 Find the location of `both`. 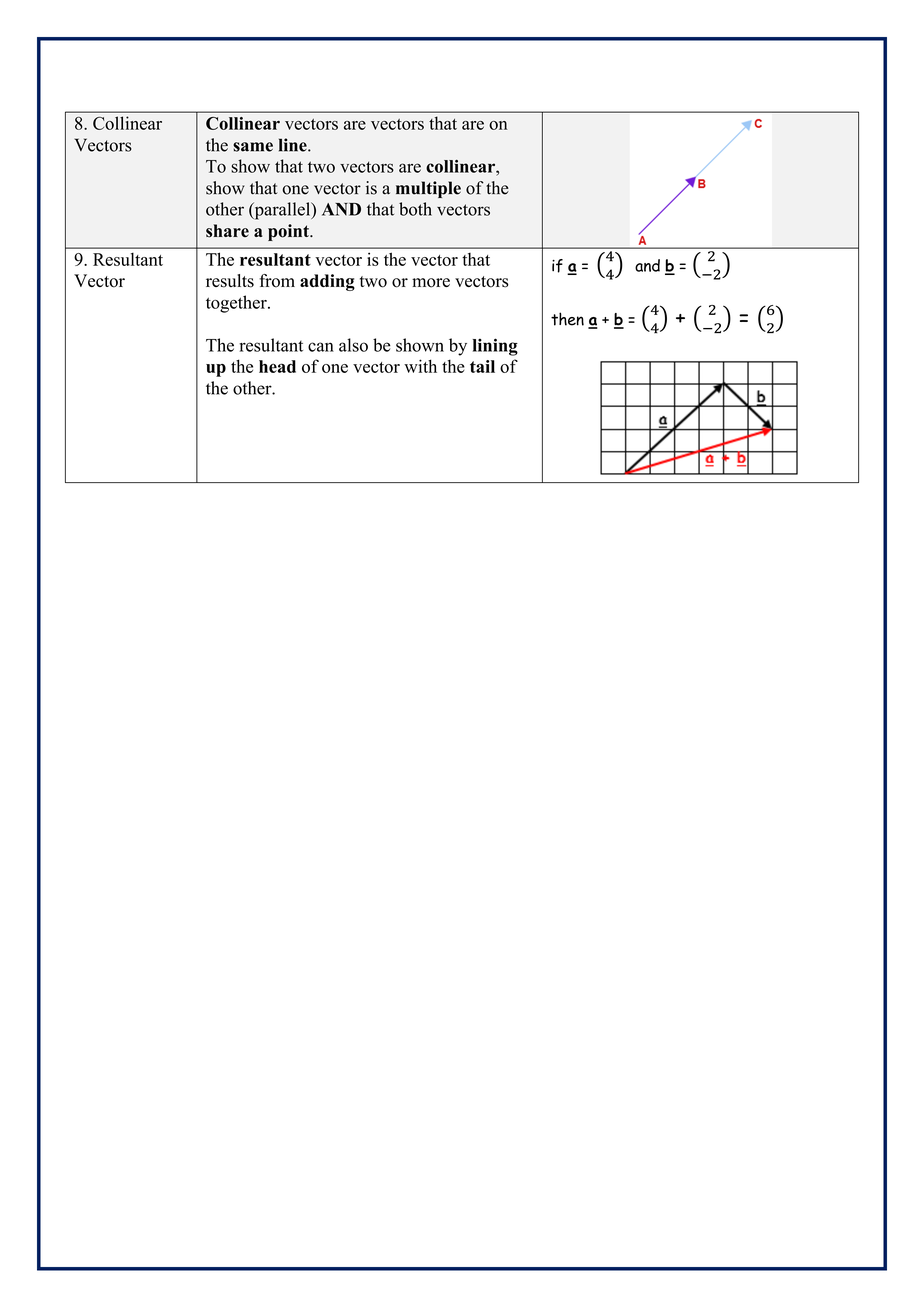

both is located at coordinates (415, 209).
